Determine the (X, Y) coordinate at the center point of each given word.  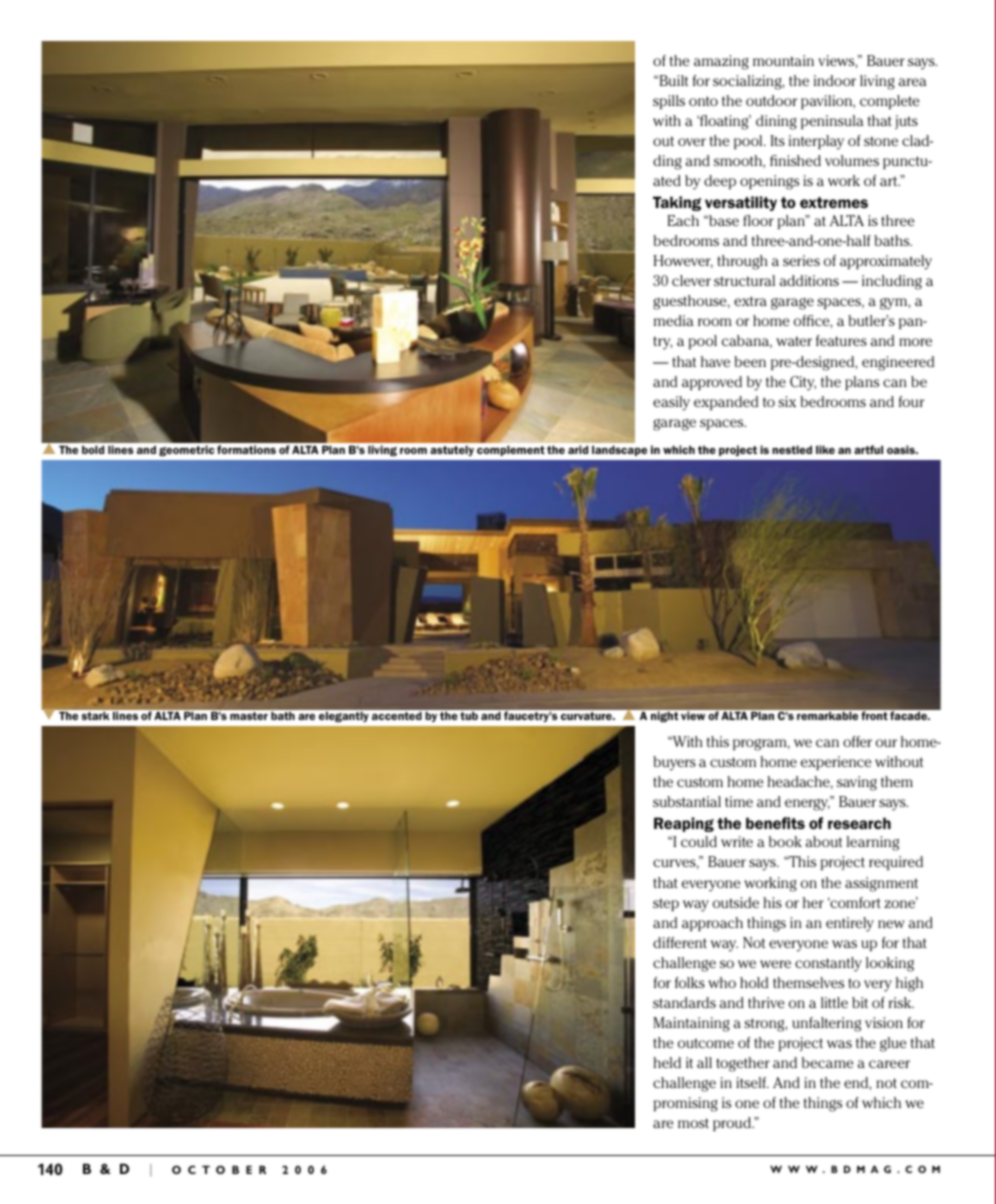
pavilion (827, 102)
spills (669, 102)
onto (703, 101)
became (827, 1062)
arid (578, 449)
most (693, 1123)
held (667, 1062)
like (825, 449)
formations (246, 449)
